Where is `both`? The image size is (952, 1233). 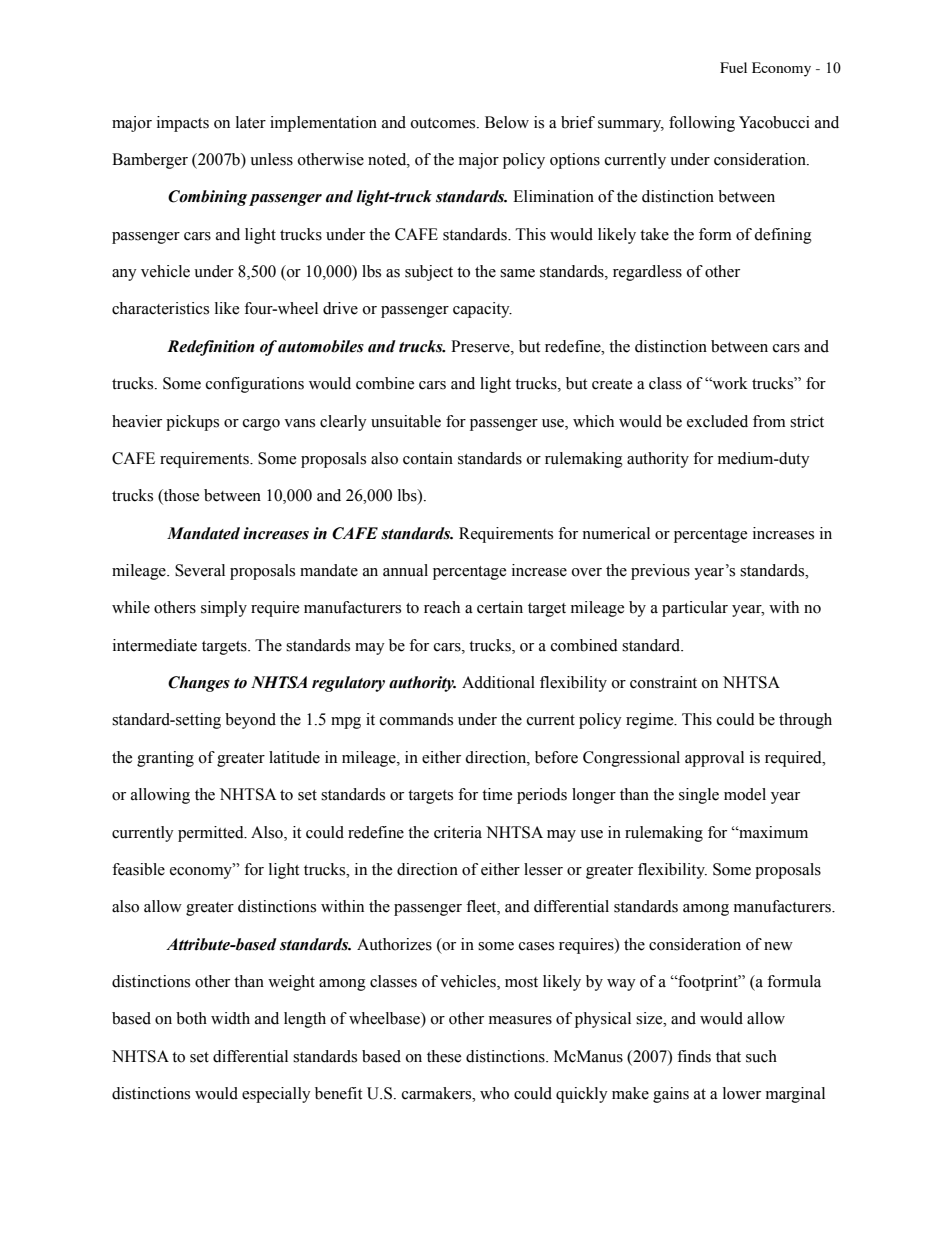 both is located at coordinates (191, 1018).
